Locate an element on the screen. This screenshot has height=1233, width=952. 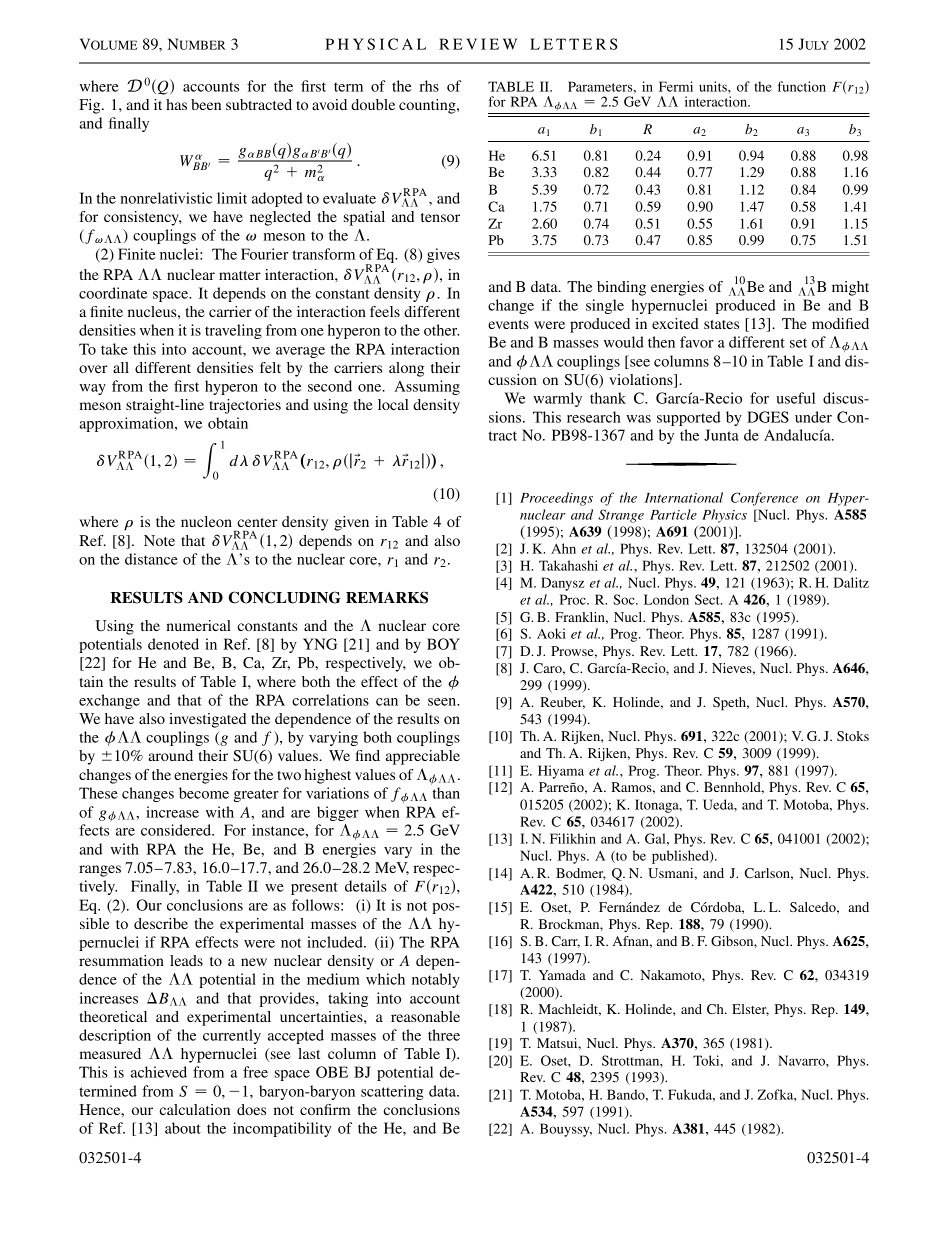
Sect is located at coordinates (708, 599).
